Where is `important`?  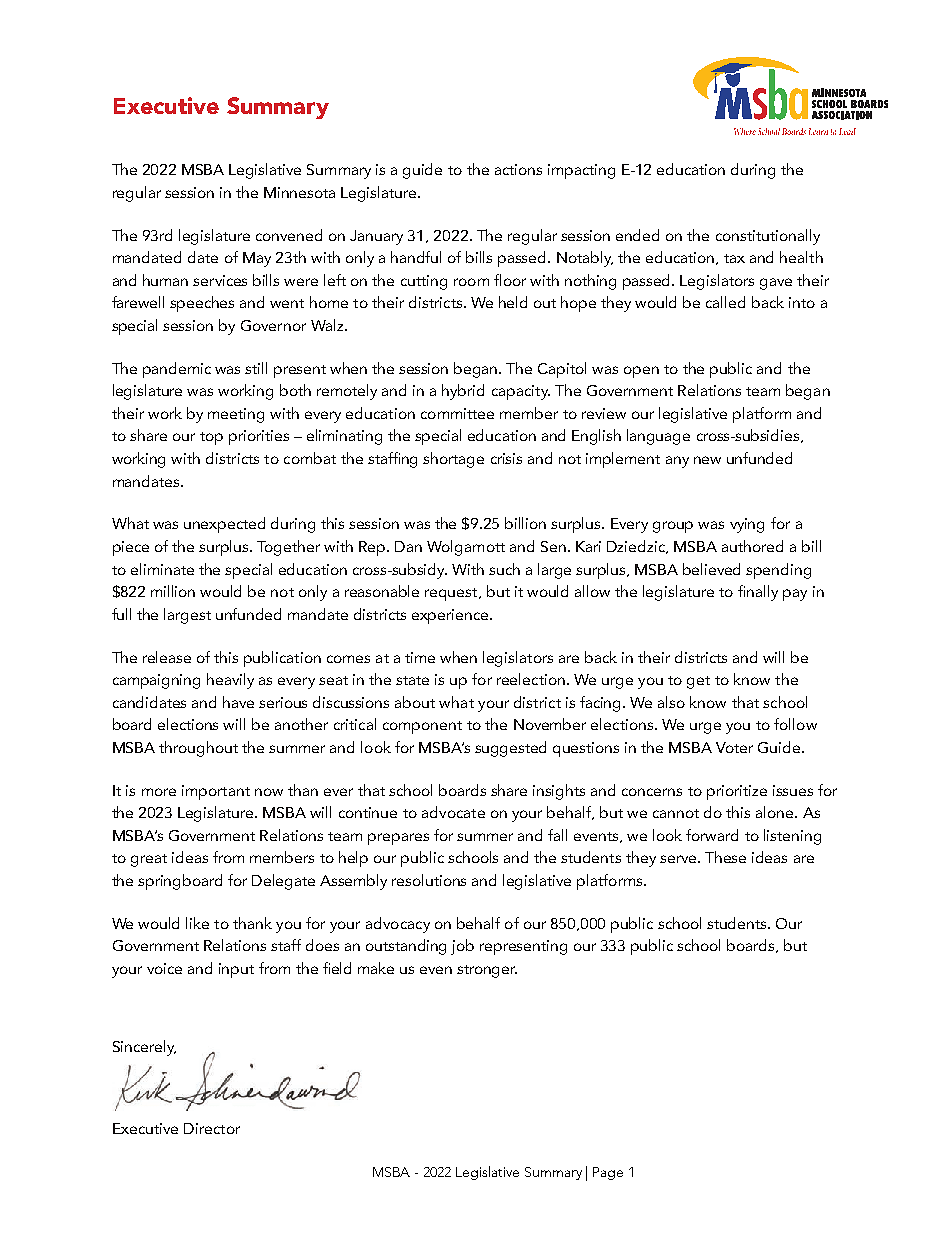
important is located at coordinates (216, 792).
